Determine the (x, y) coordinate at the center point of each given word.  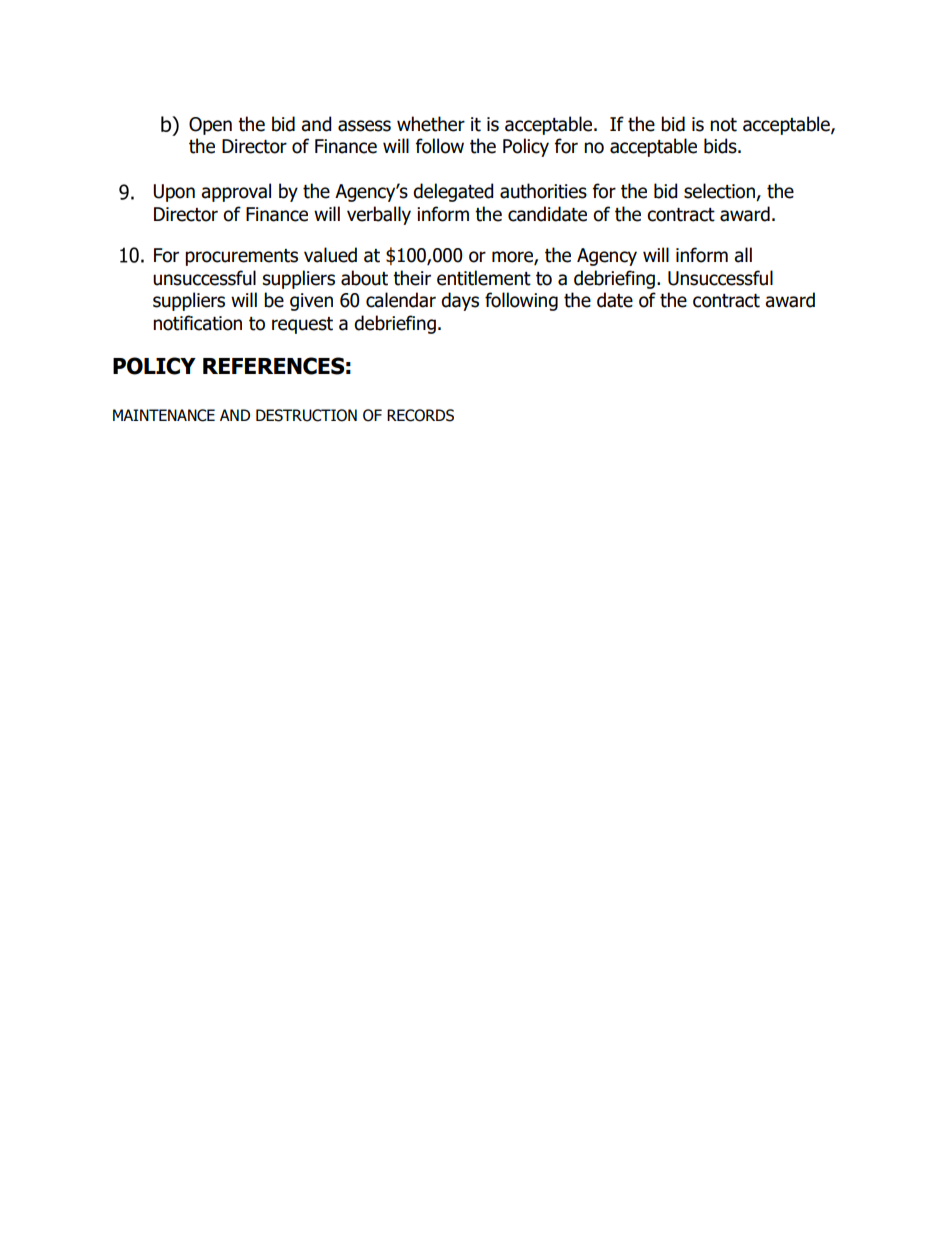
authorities (543, 191)
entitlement (484, 278)
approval (236, 192)
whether (431, 124)
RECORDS (420, 415)
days (460, 301)
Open (210, 126)
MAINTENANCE (164, 415)
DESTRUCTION (306, 415)
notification (197, 323)
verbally (379, 215)
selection (720, 192)
